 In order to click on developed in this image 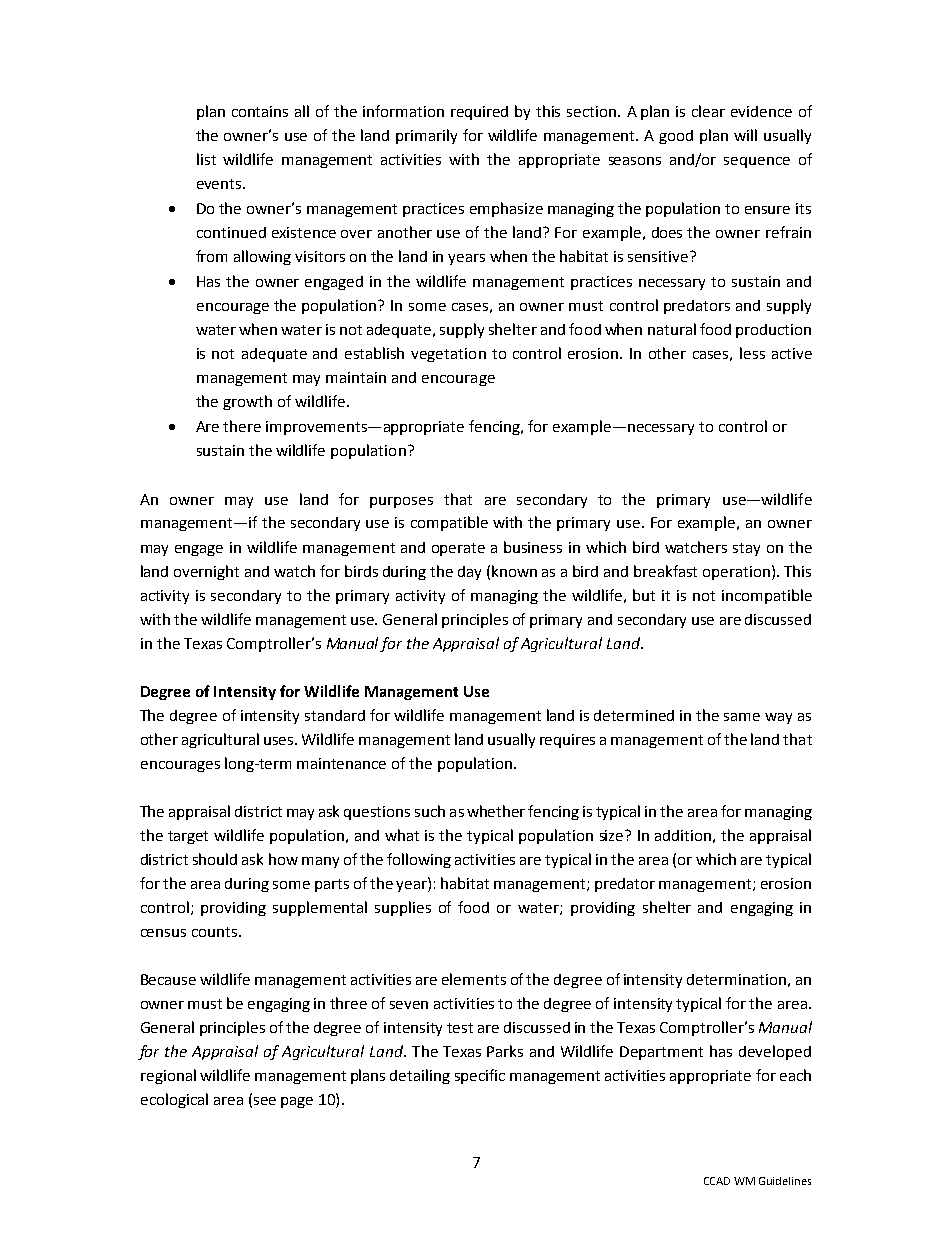, I will do `click(775, 1052)`.
